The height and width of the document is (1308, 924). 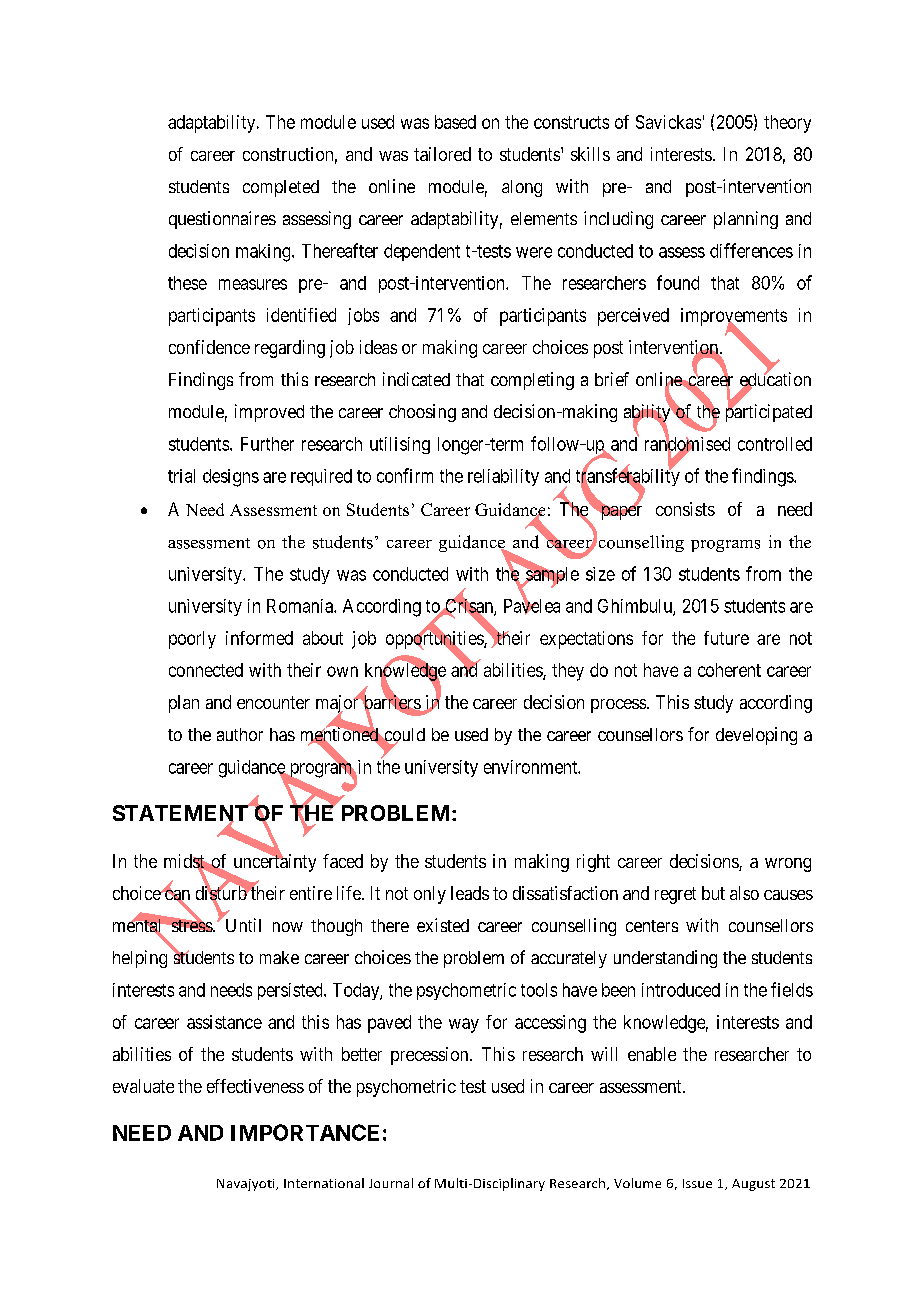 I want to click on improvements, so click(x=734, y=318).
